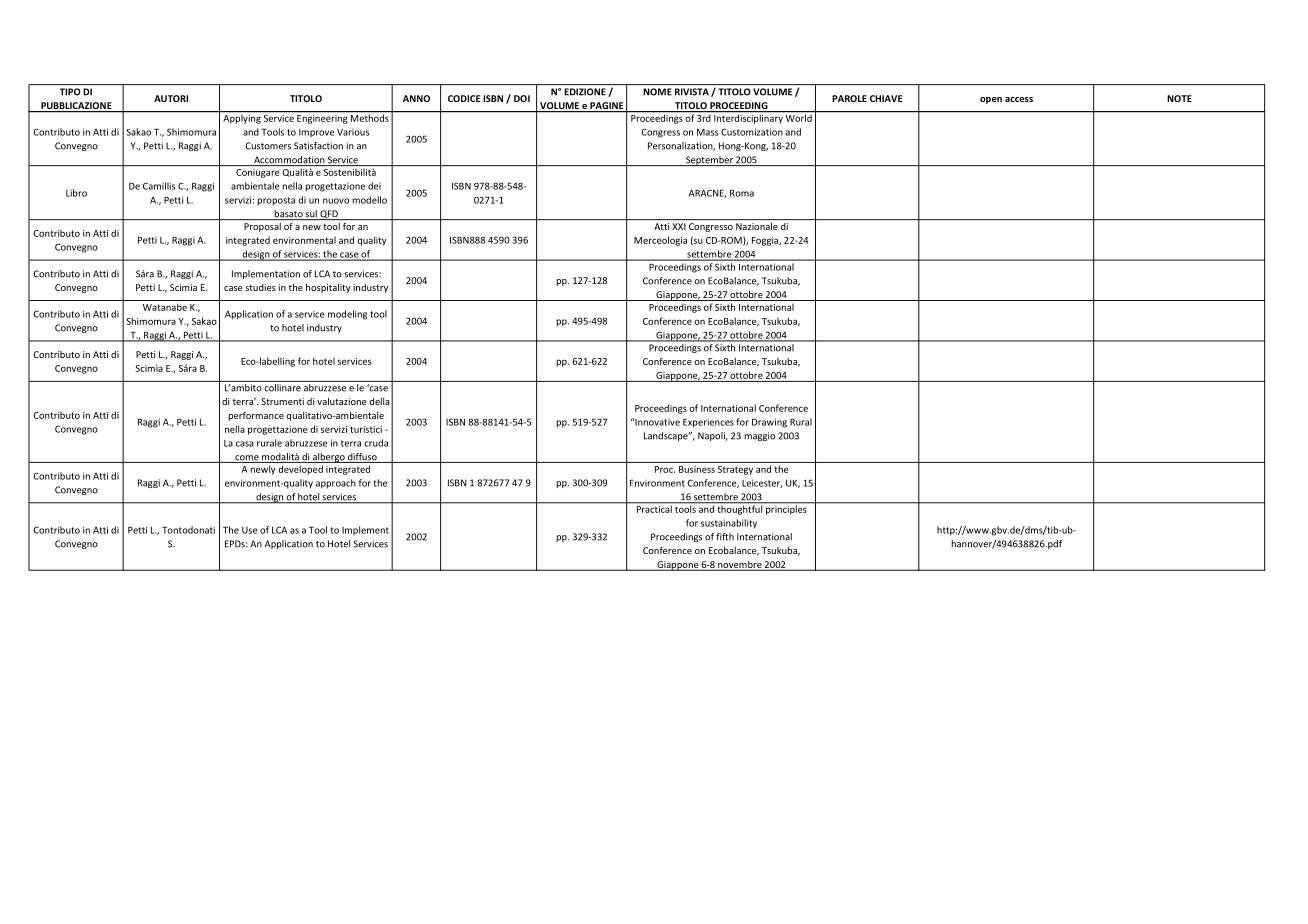  What do you see at coordinates (725, 537) in the screenshot?
I see `fifth` at bounding box center [725, 537].
